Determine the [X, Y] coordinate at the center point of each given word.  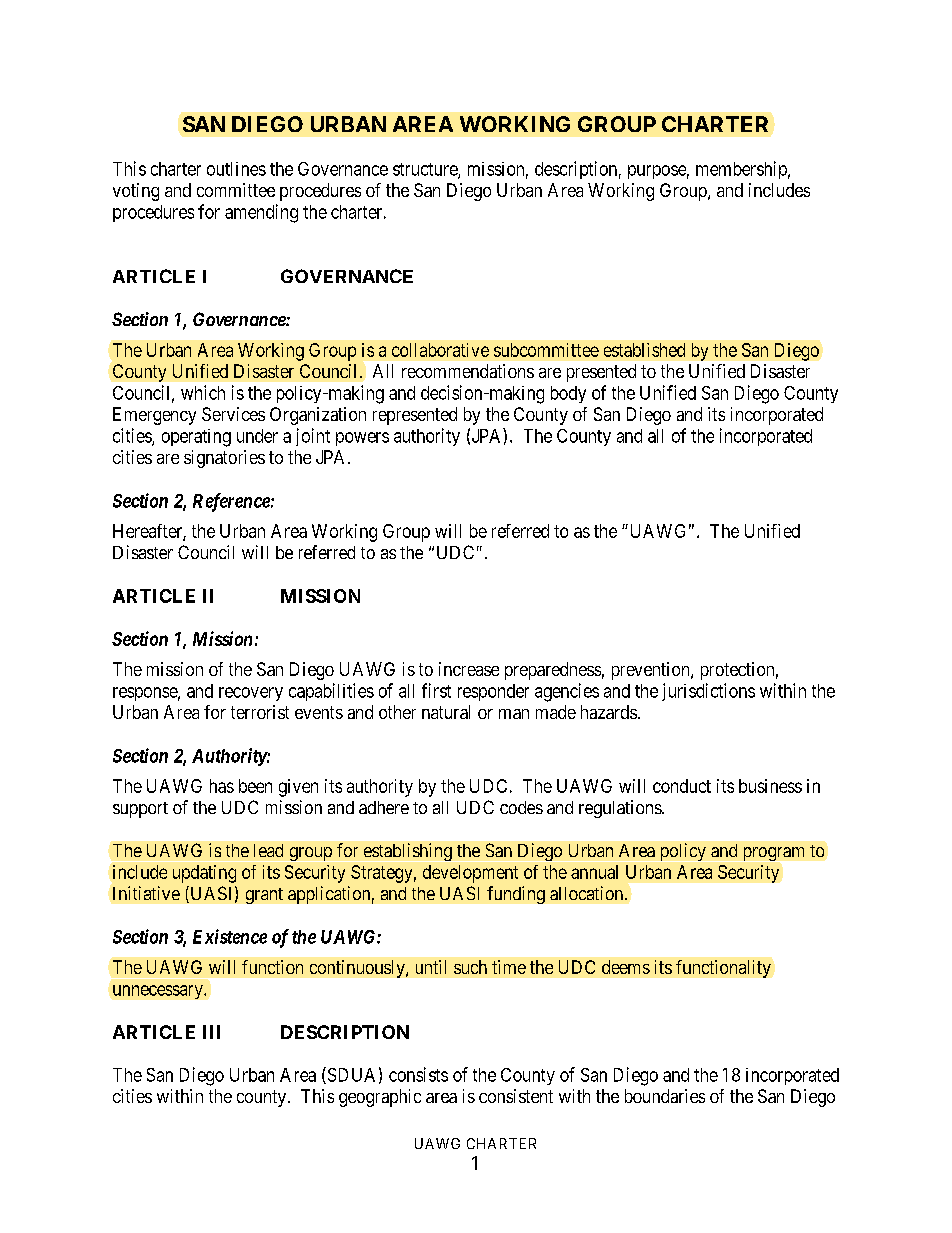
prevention [652, 671]
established [644, 350]
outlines [236, 169]
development [470, 874]
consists [418, 1074]
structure [426, 170]
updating [204, 874]
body [568, 394]
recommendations [468, 371]
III [211, 1032]
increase [469, 669]
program [774, 854]
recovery [251, 694]
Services [233, 414]
